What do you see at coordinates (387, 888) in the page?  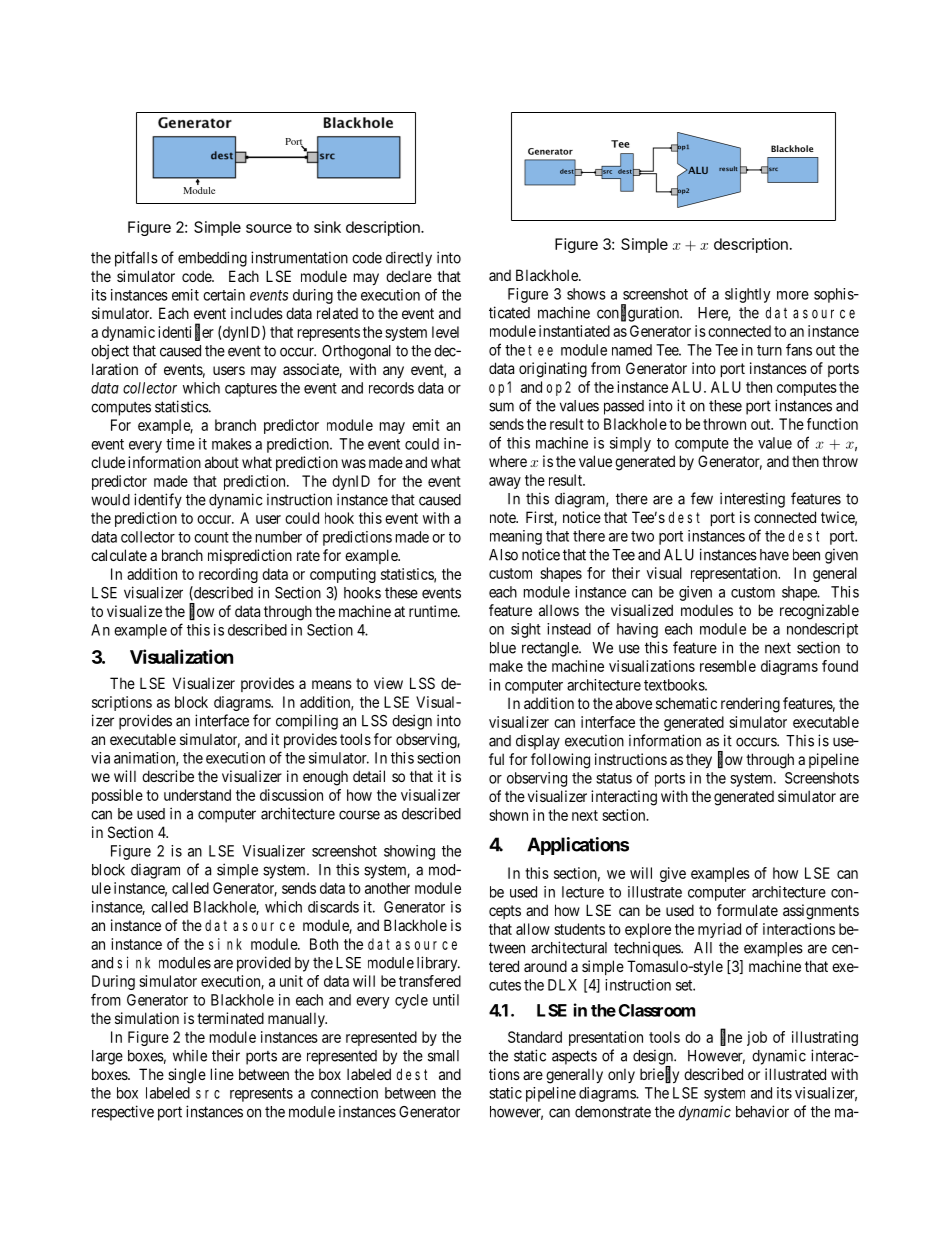 I see `another` at bounding box center [387, 888].
